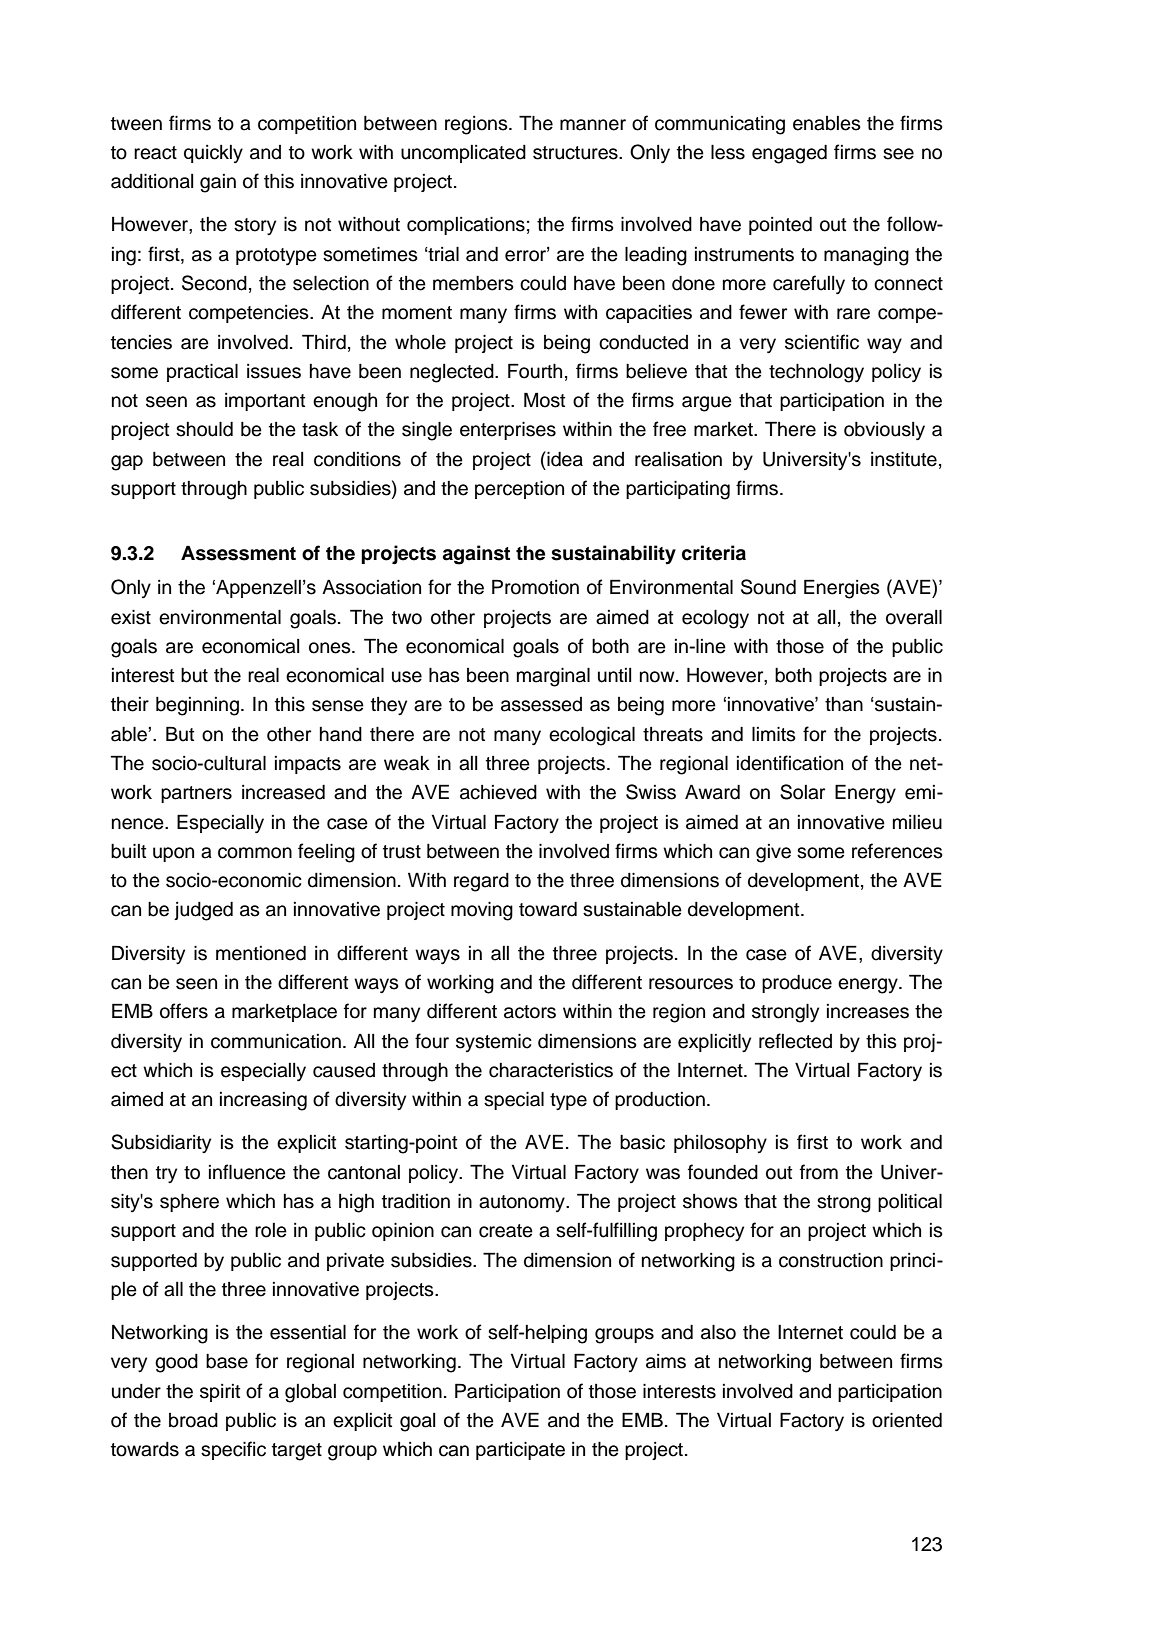 This screenshot has width=1164, height=1648. Describe the element at coordinates (789, 154) in the screenshot. I see `engaged` at that location.
